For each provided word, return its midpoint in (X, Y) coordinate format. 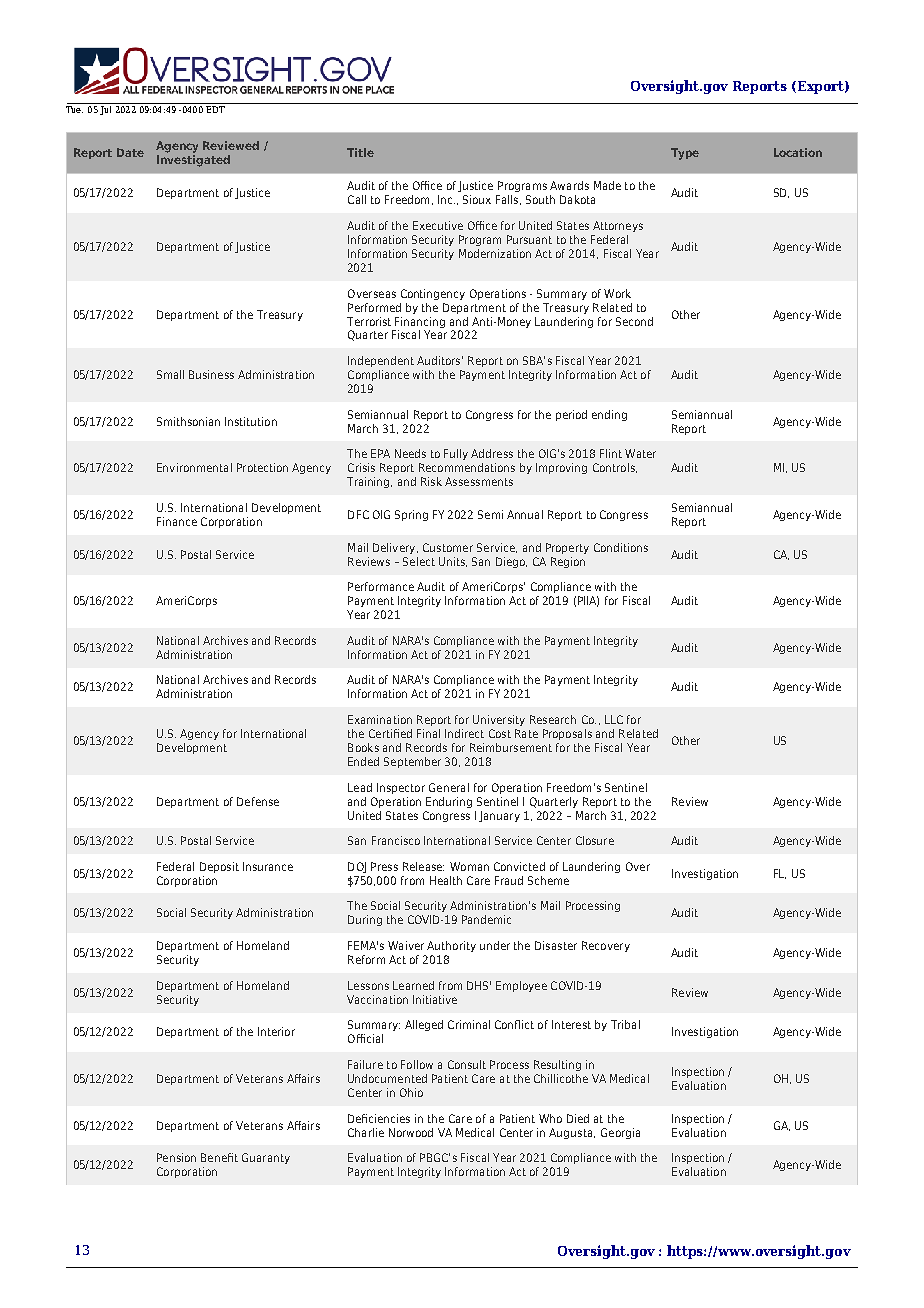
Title (360, 152)
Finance (177, 521)
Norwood (411, 1132)
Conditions (621, 547)
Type (685, 154)
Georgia (620, 1133)
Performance (381, 586)
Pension (176, 1157)
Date (130, 152)
